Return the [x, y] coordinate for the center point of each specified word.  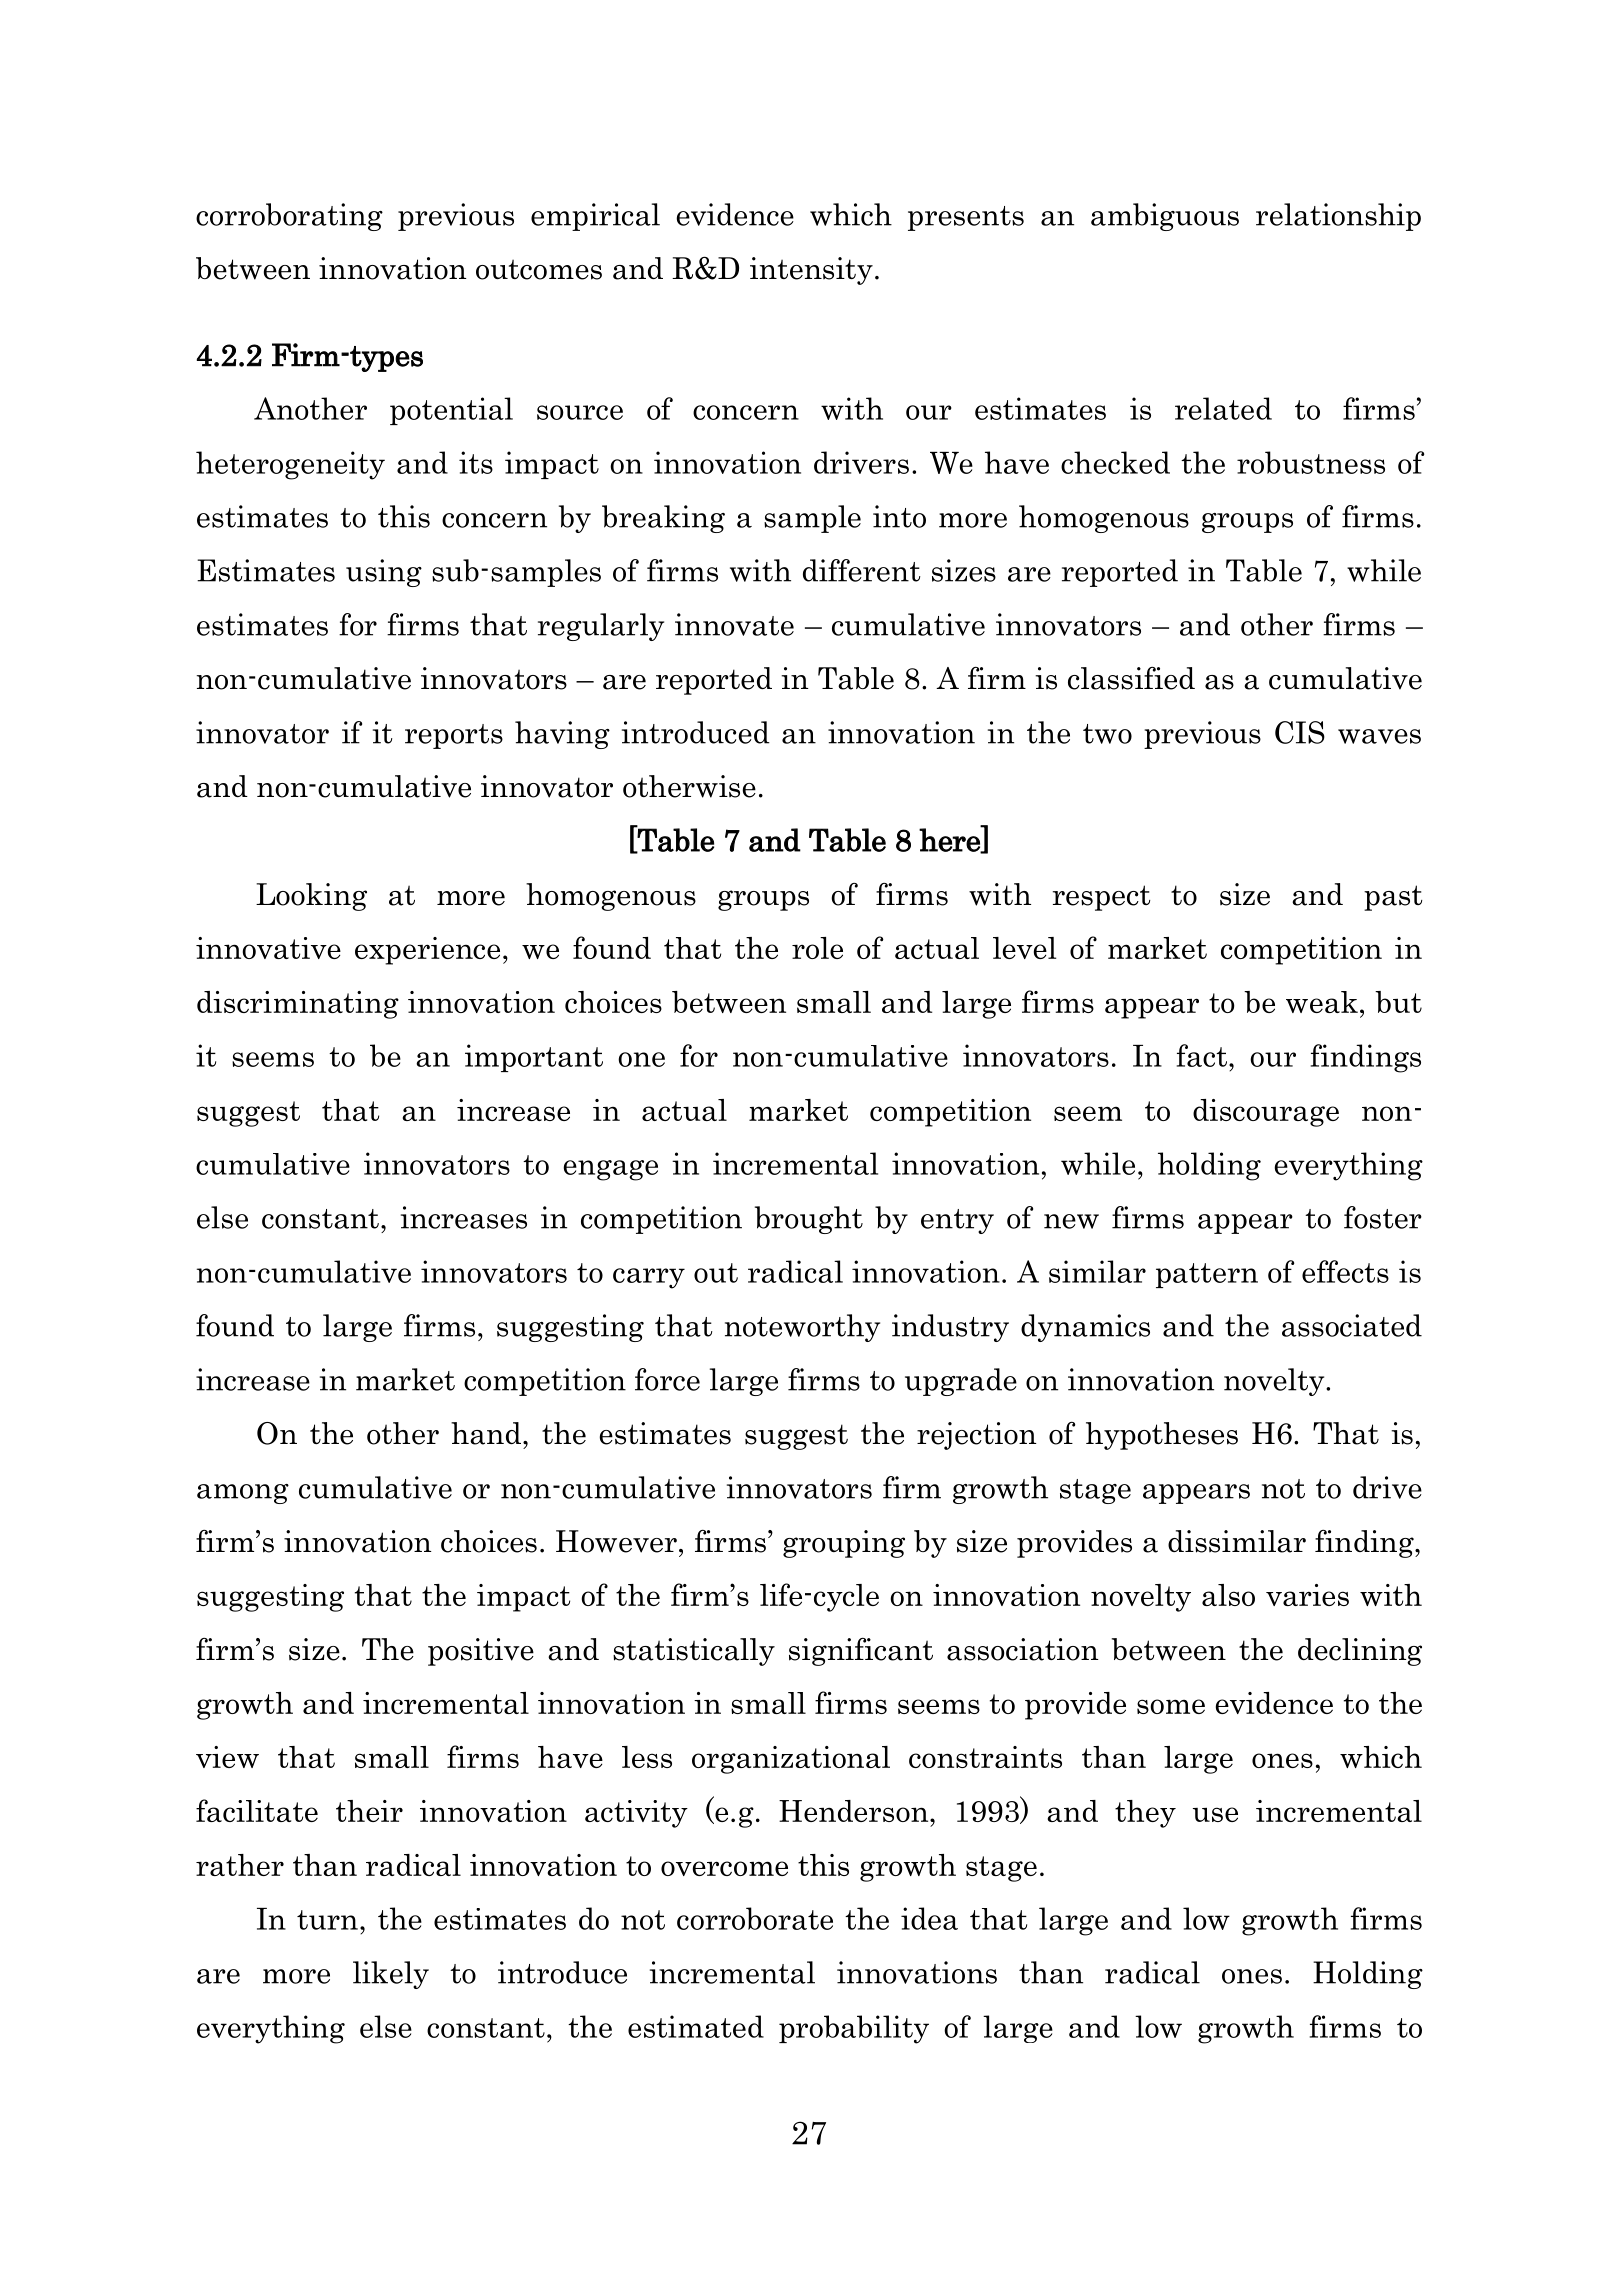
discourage [1266, 1113]
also [1228, 1595]
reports [454, 736]
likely [391, 1975]
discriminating [298, 1005]
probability [854, 2029]
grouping [844, 1544]
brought [809, 1220]
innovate [734, 624]
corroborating [289, 217]
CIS [1300, 732]
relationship [1338, 217]
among [243, 1494]
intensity [811, 271]
